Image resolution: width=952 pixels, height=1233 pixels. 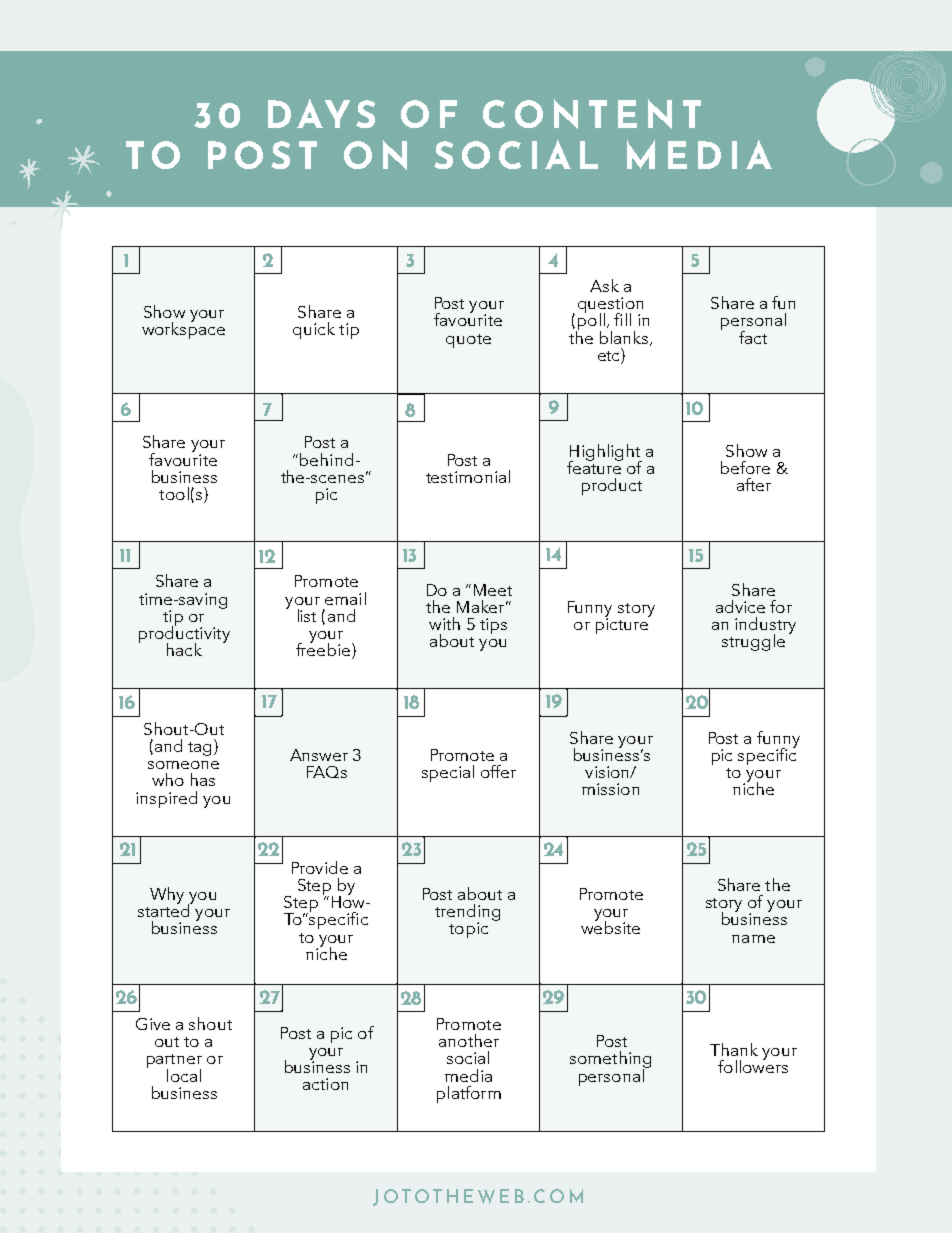 I want to click on workspace, so click(x=183, y=329).
